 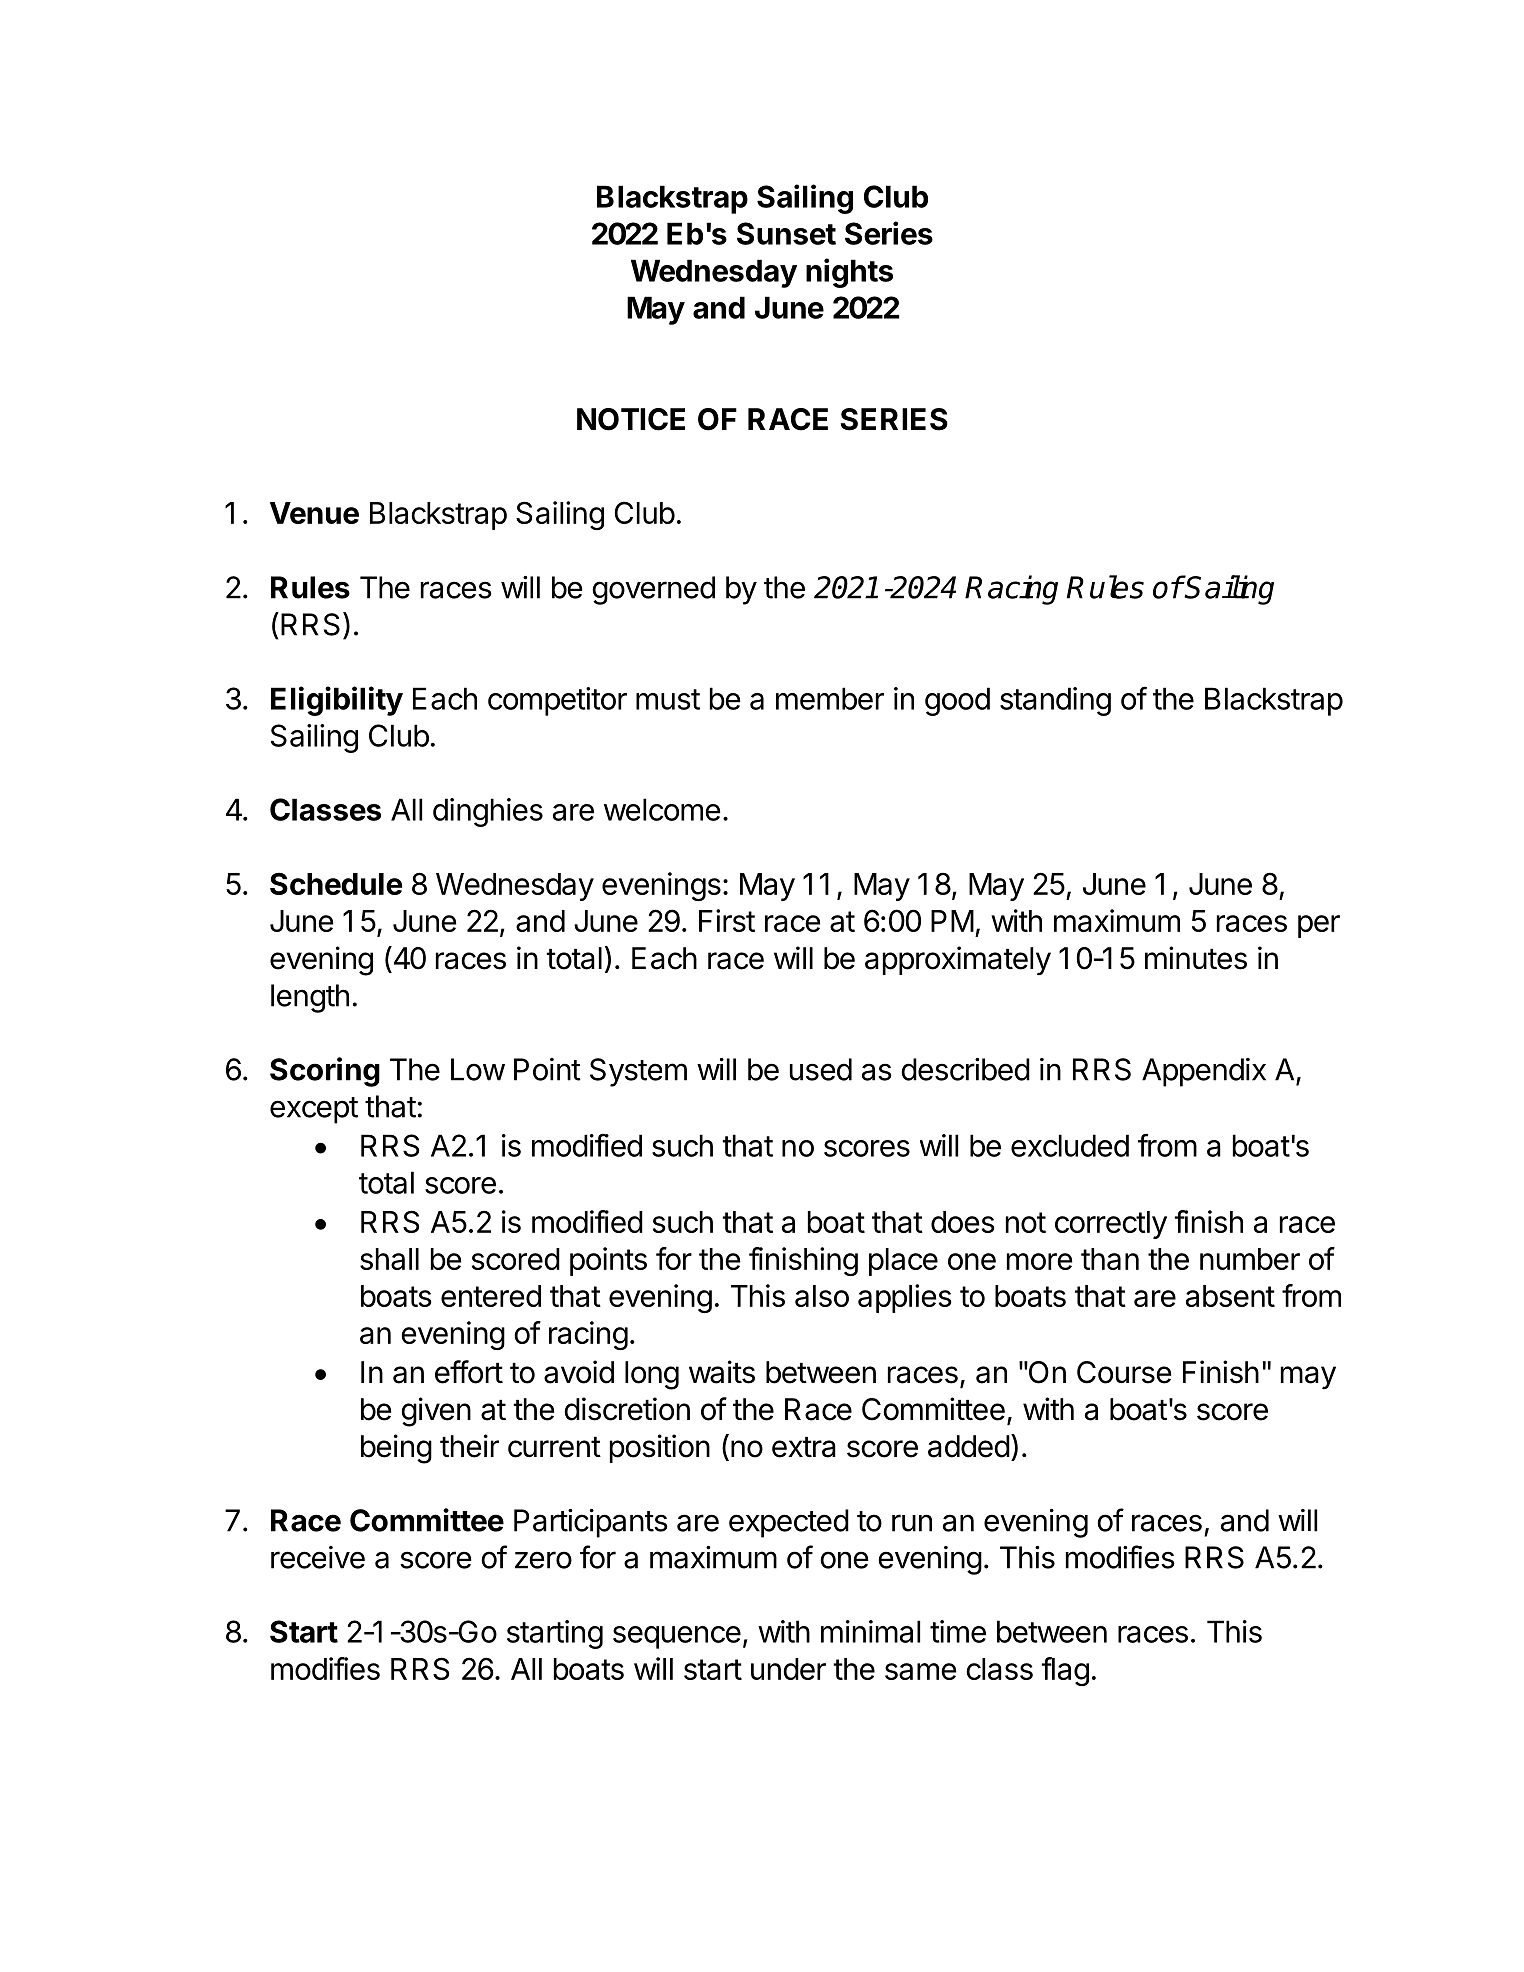 I want to click on zero, so click(x=543, y=1560).
